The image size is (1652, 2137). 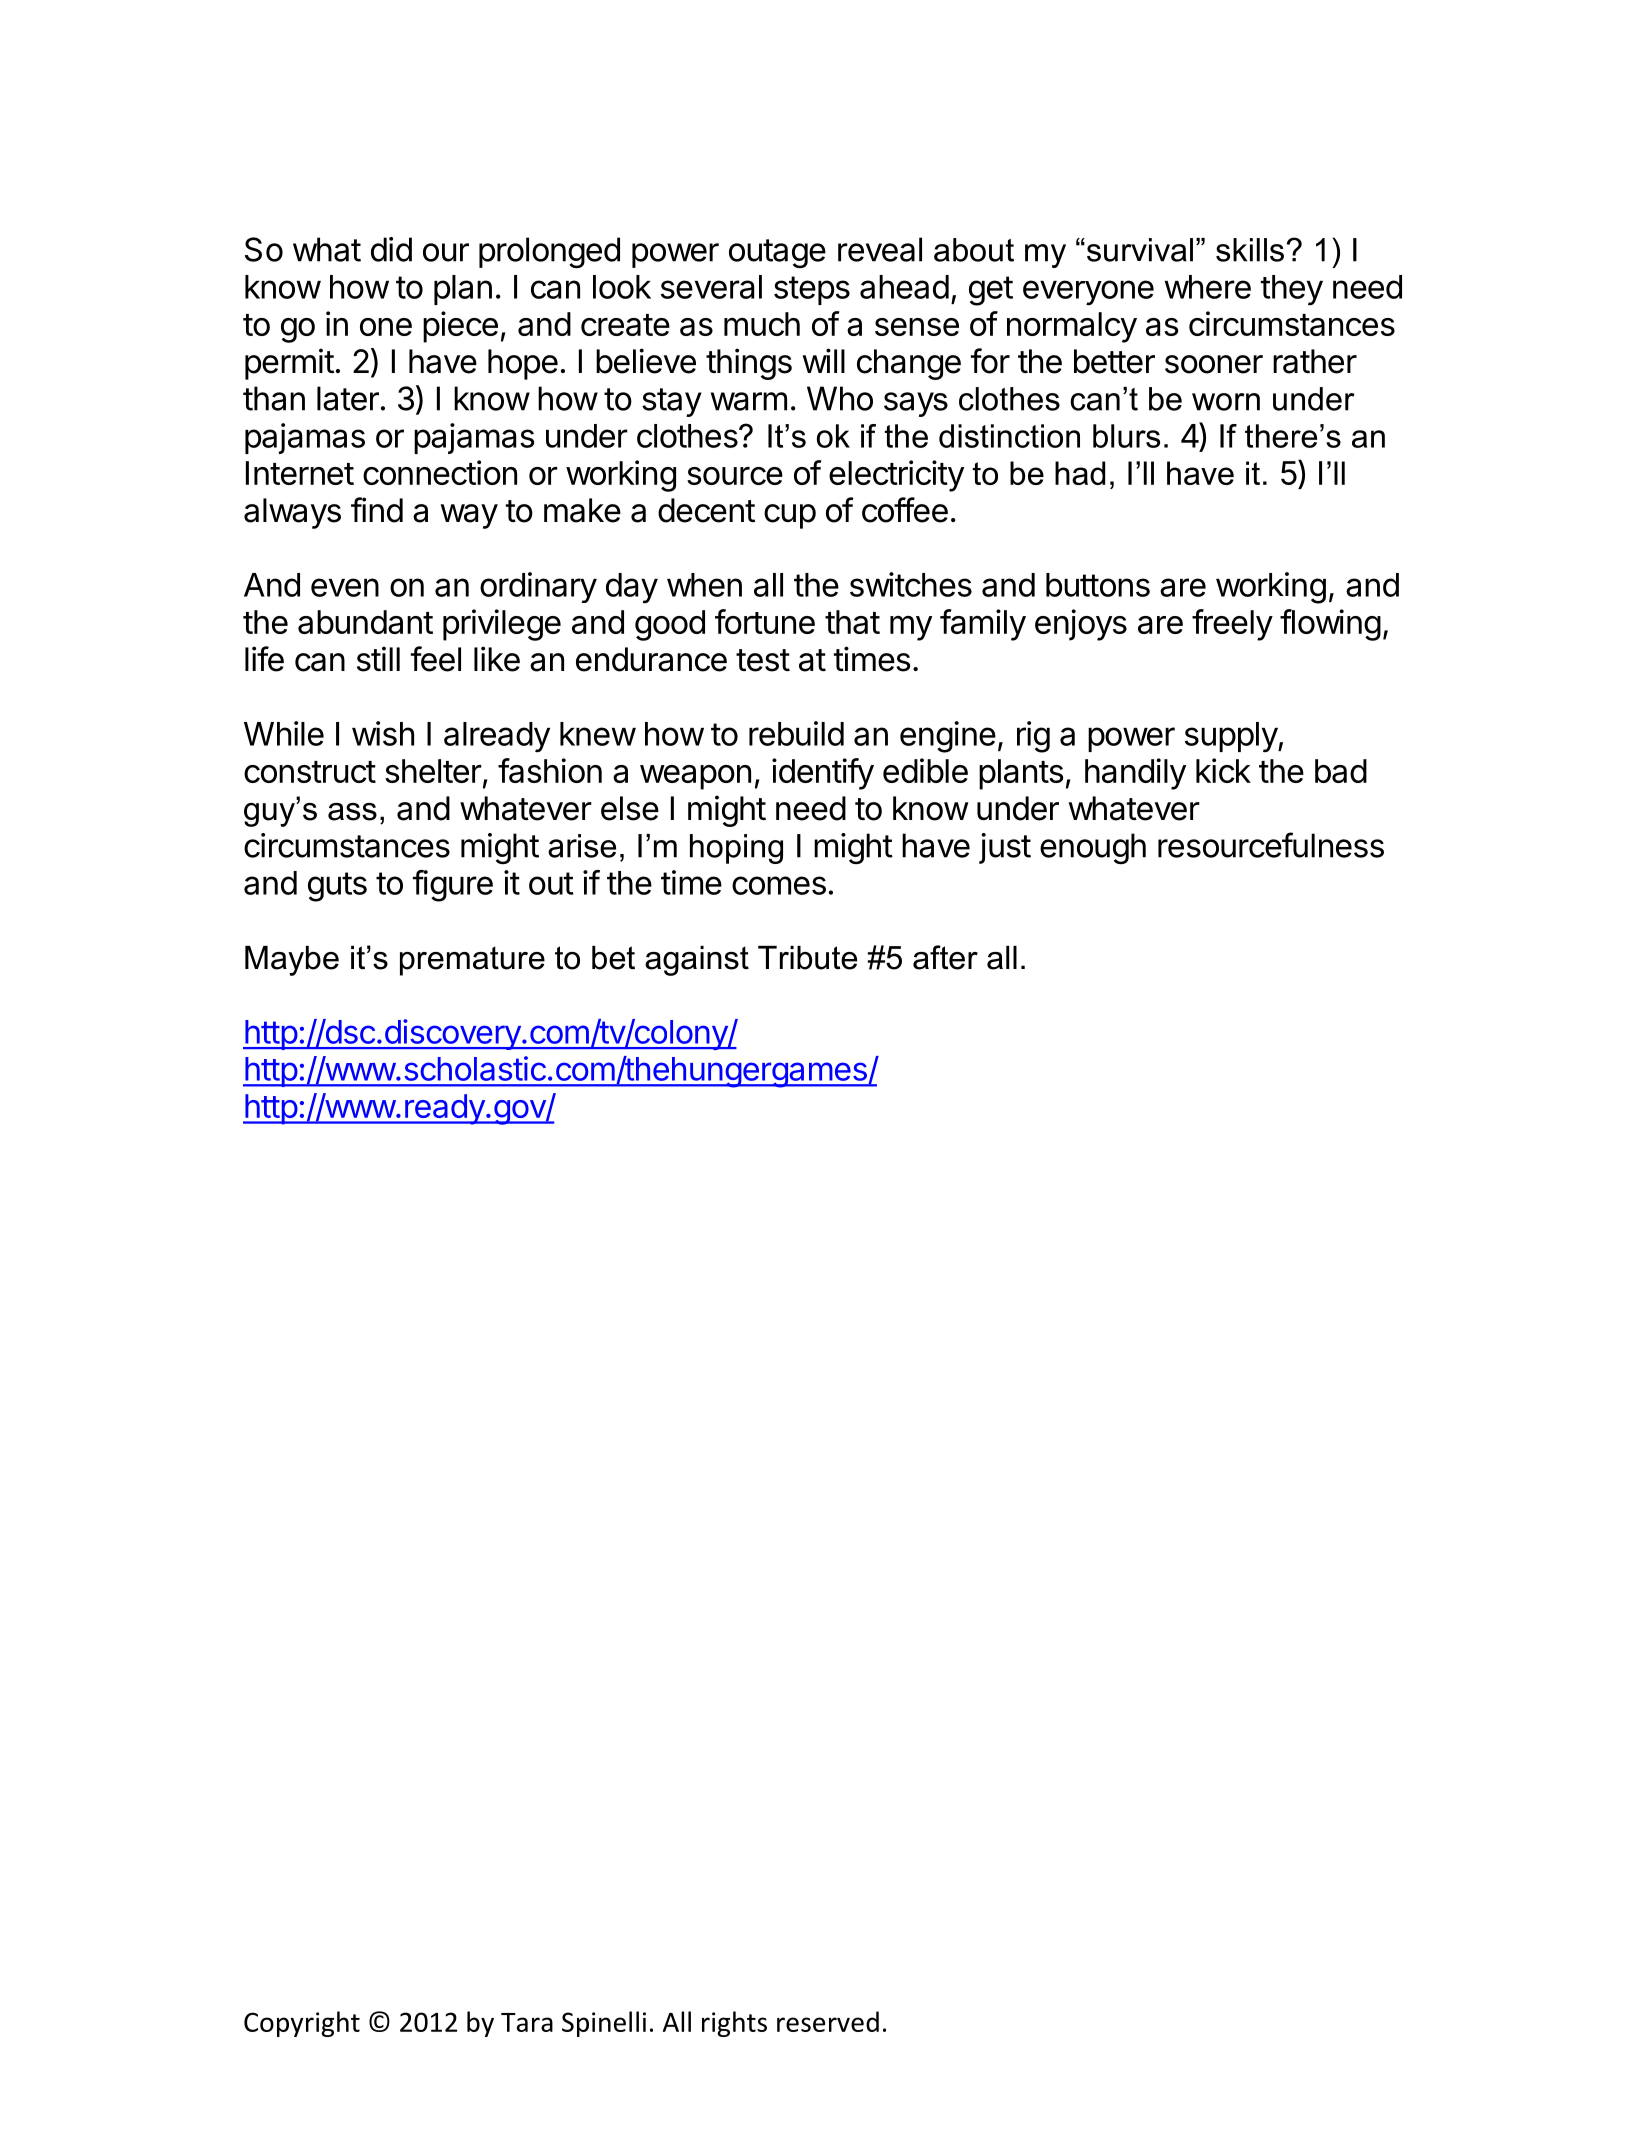 What do you see at coordinates (302, 2024) in the image?
I see `Copyright` at bounding box center [302, 2024].
